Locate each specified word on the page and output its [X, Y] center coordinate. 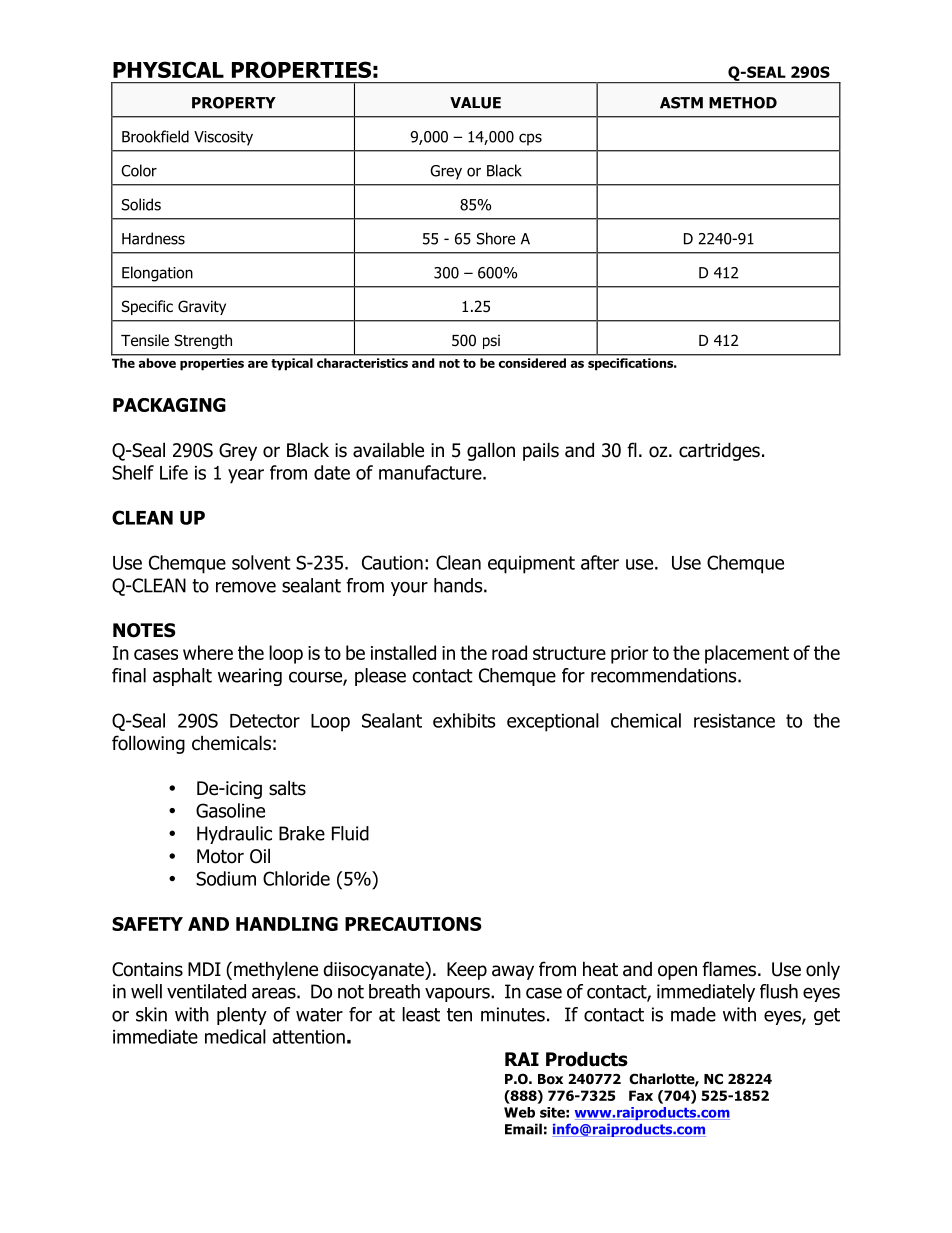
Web [519, 1112]
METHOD [743, 103]
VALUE [475, 103]
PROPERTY [234, 103]
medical [235, 1036]
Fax [641, 1095]
